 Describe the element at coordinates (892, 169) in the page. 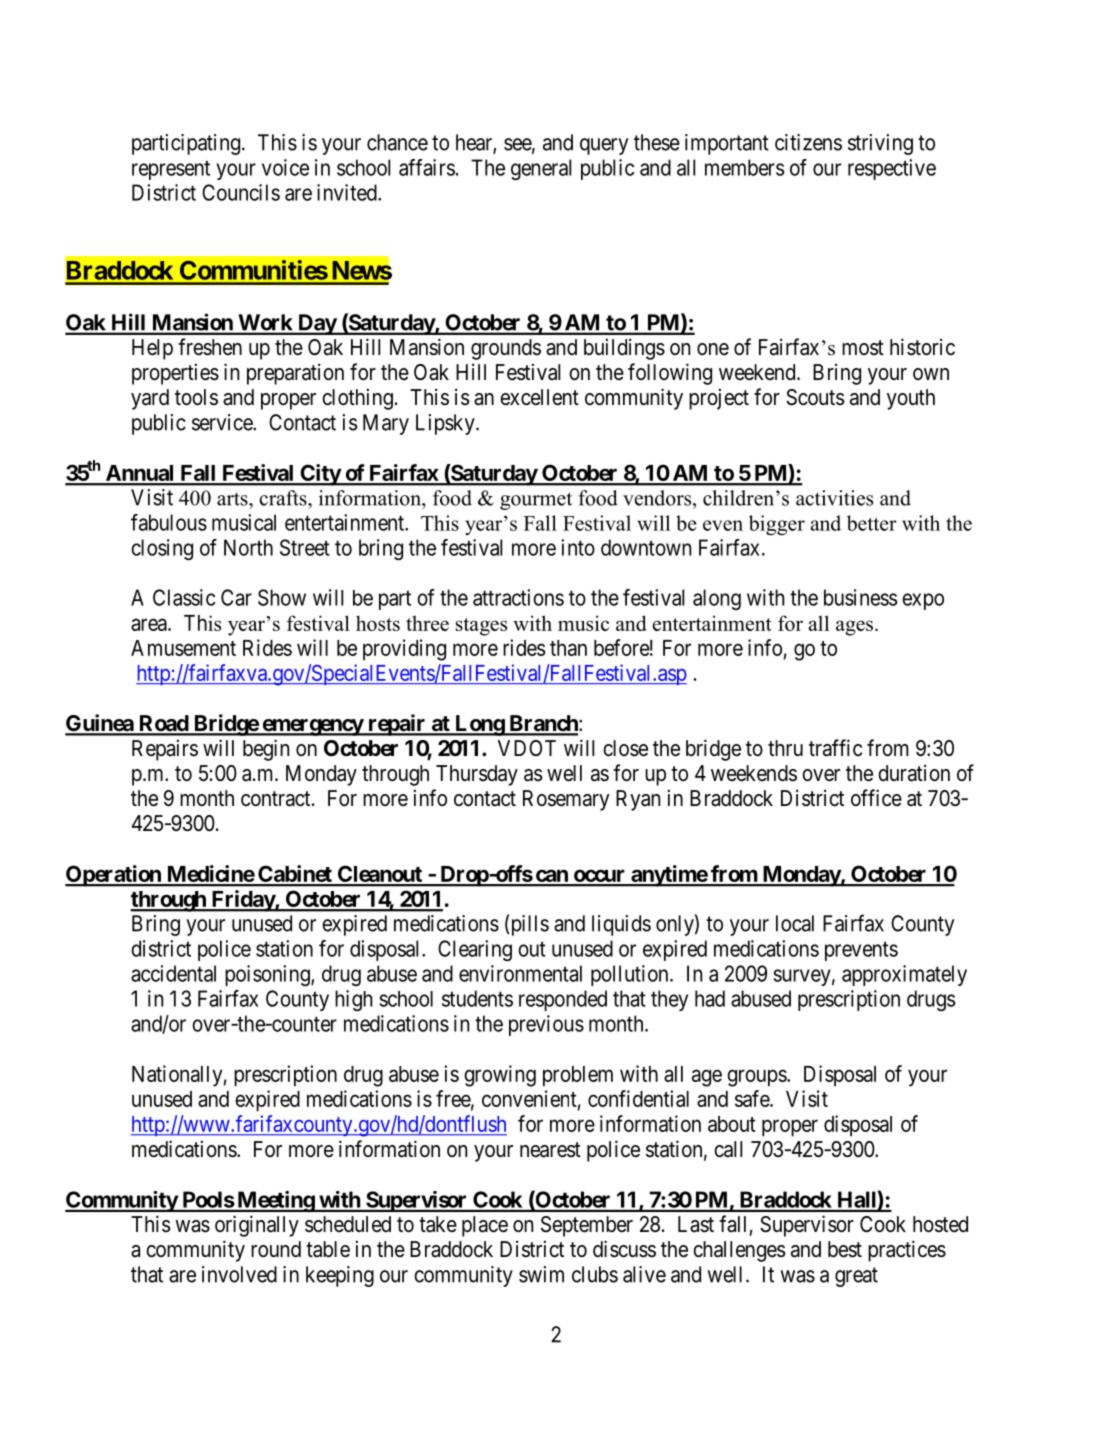

I see `respective` at that location.
